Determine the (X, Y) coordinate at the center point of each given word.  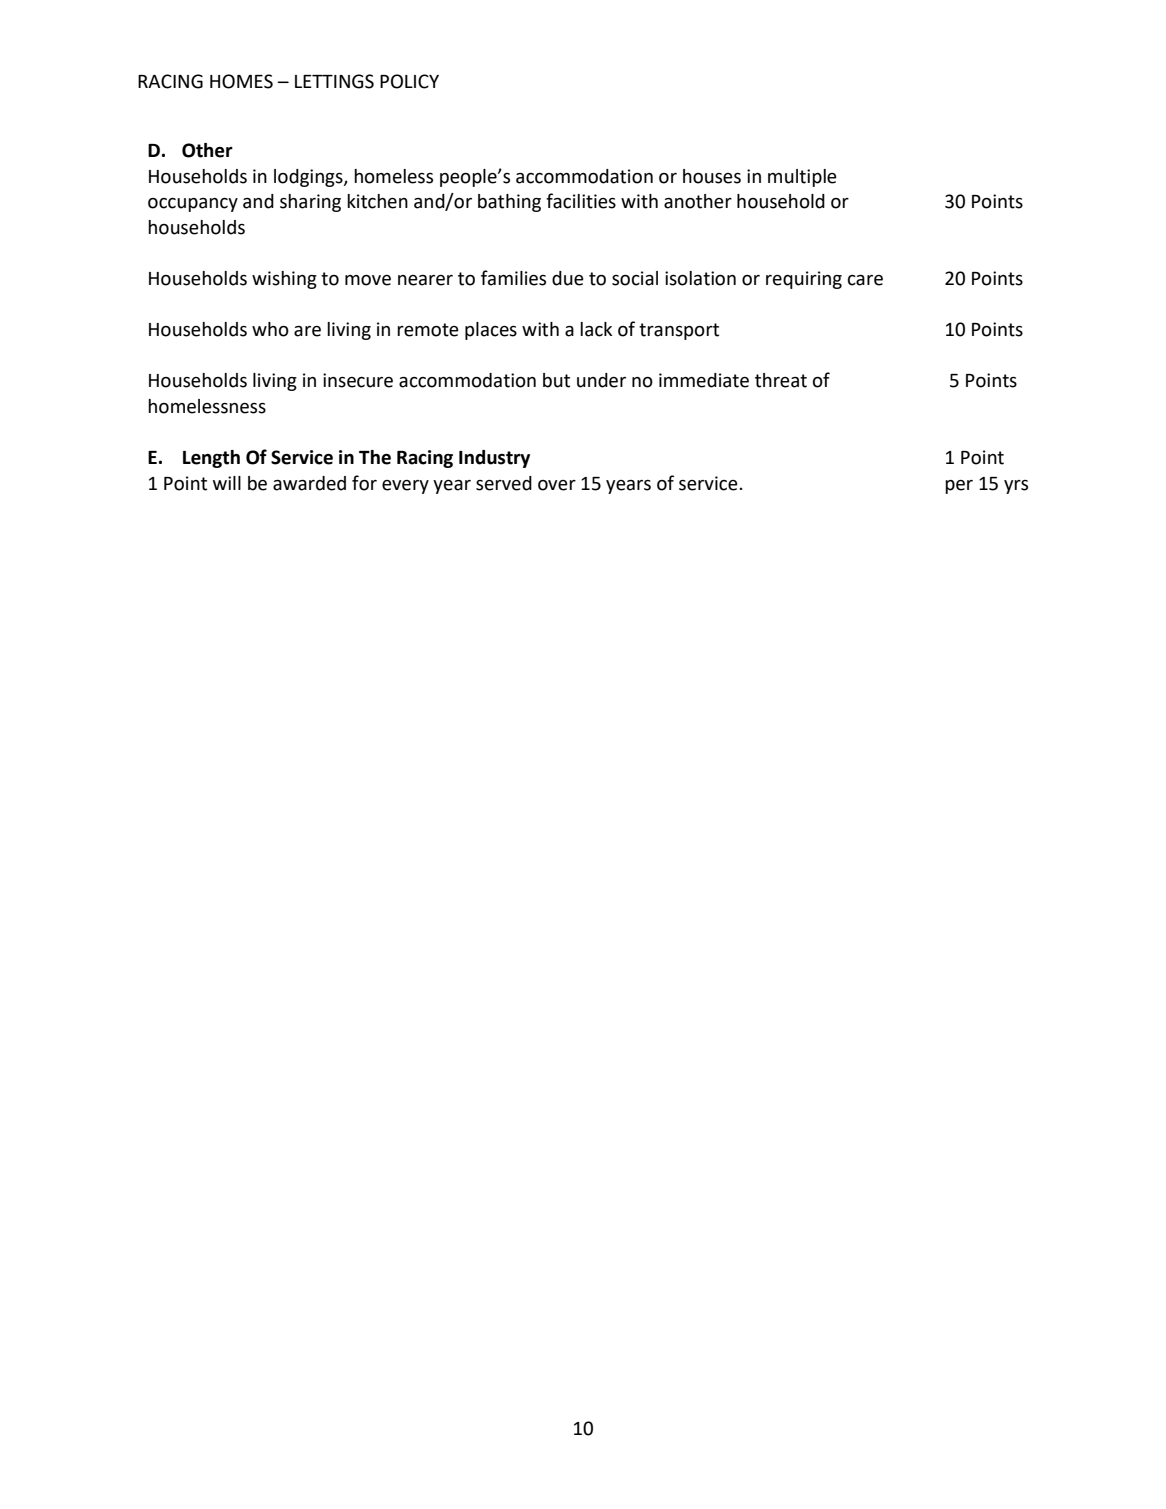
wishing (284, 280)
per (959, 487)
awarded (309, 483)
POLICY (409, 81)
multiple (802, 178)
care (865, 280)
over (557, 485)
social (635, 278)
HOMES (241, 81)
